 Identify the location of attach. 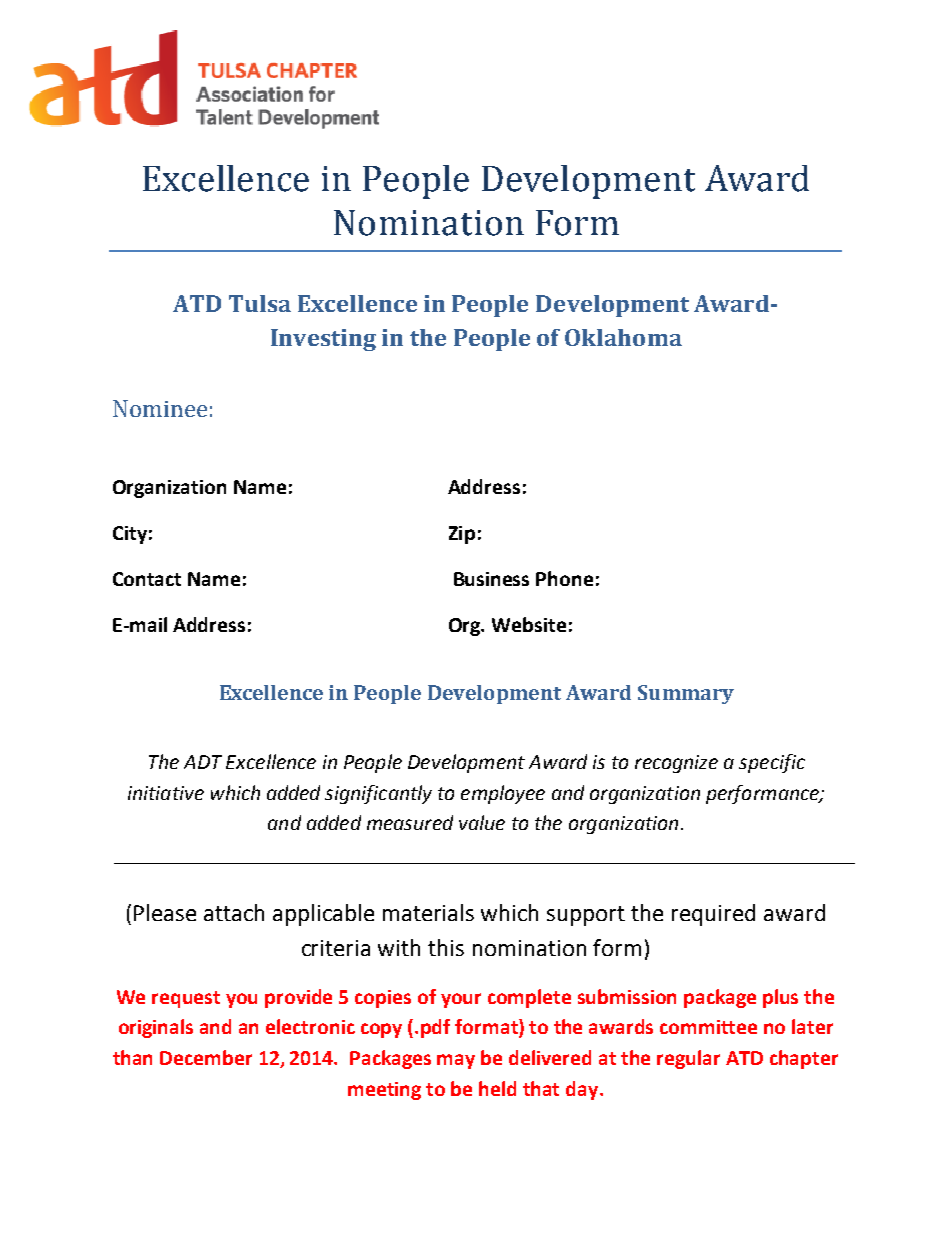
(234, 912).
